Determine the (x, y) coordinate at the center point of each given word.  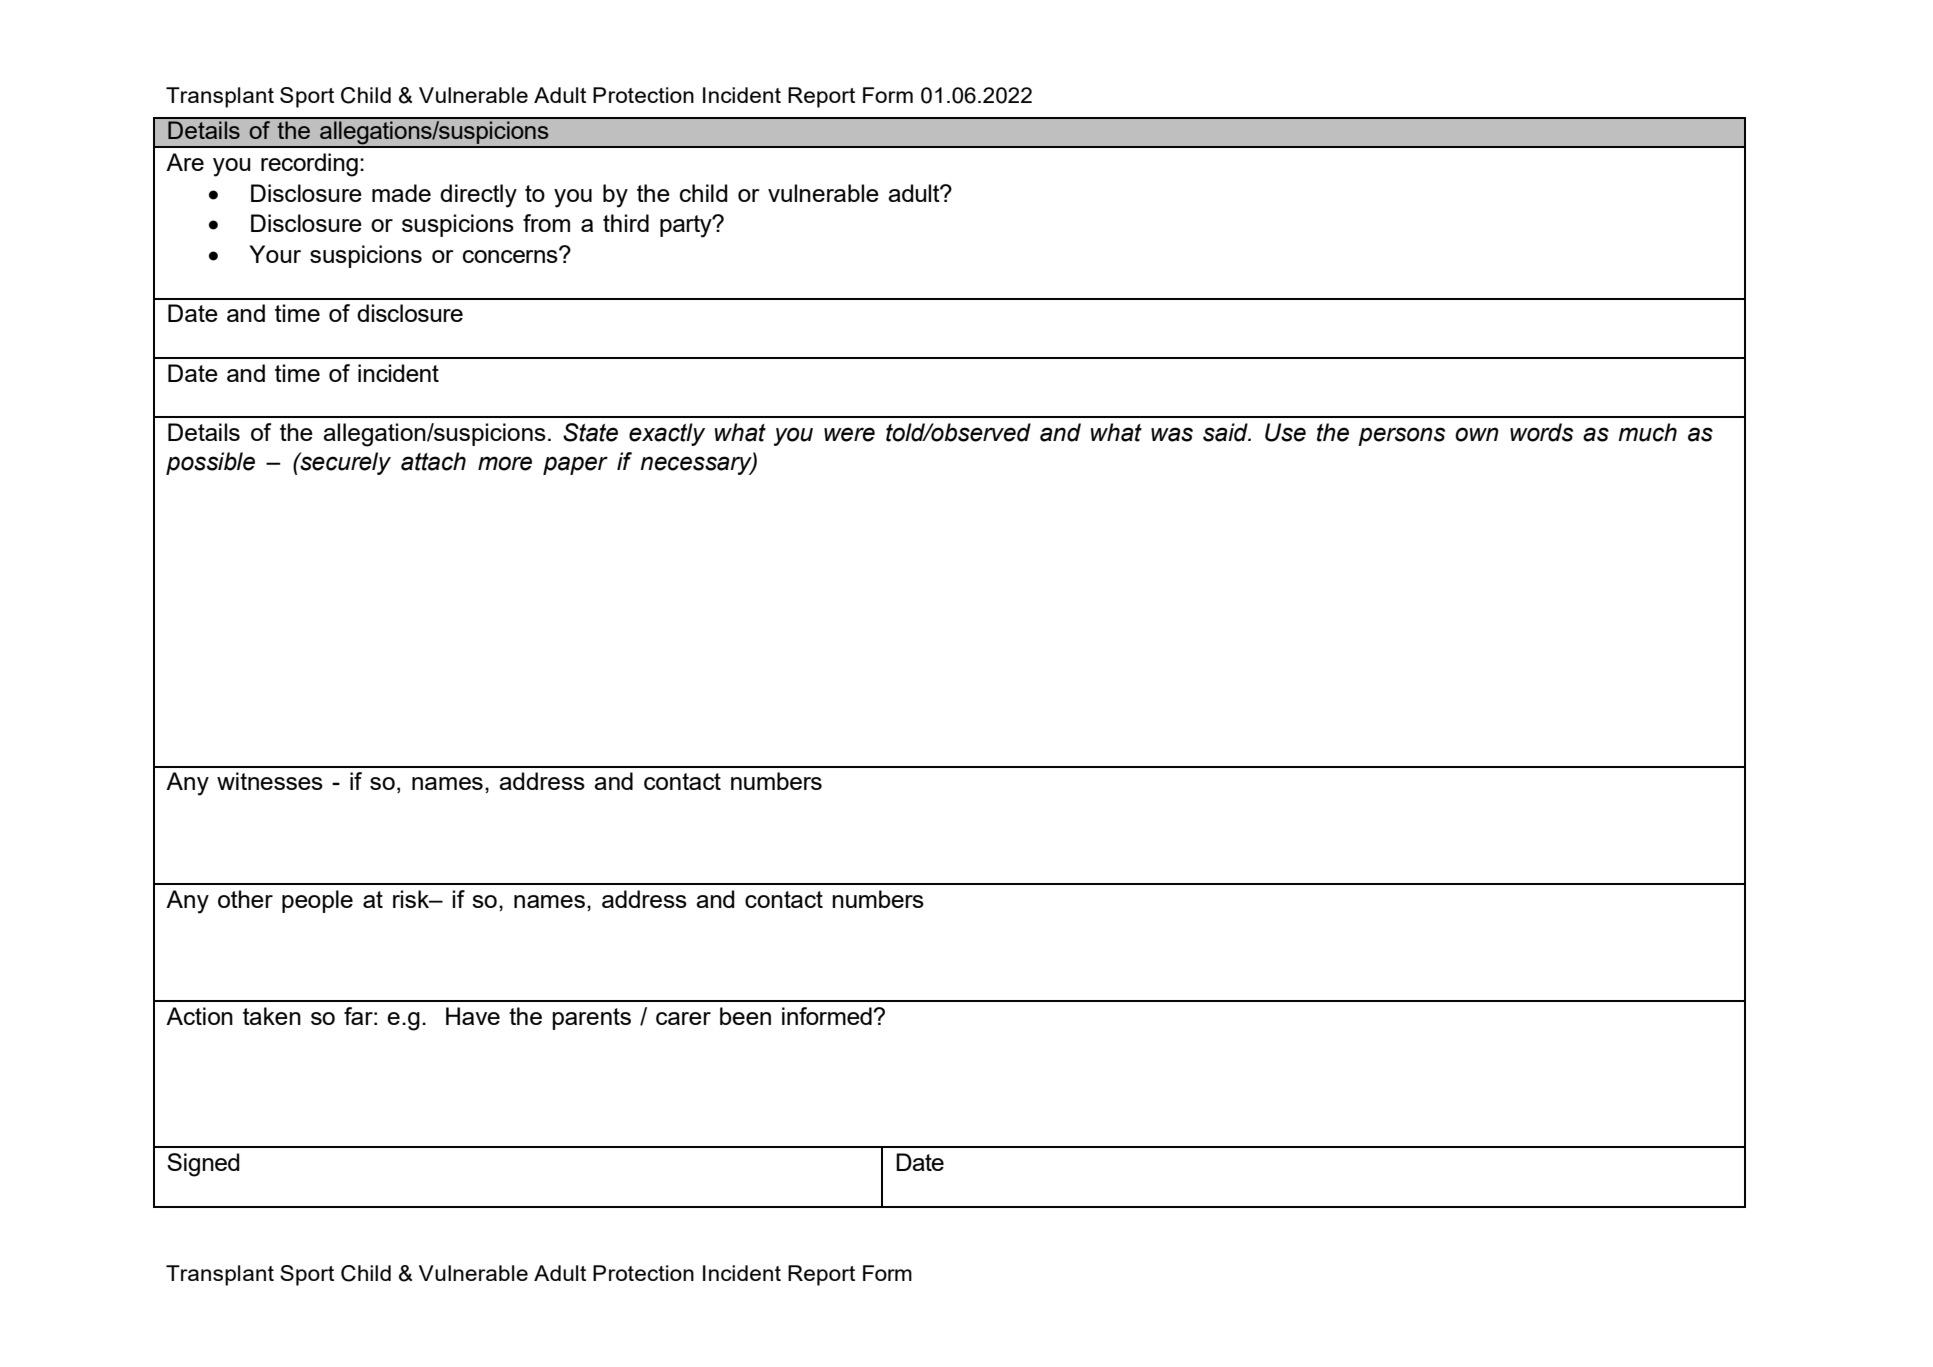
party (687, 226)
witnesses (270, 781)
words (1541, 432)
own (1477, 434)
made (401, 193)
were (849, 434)
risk (412, 899)
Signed (203, 1165)
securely (344, 463)
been (745, 1016)
